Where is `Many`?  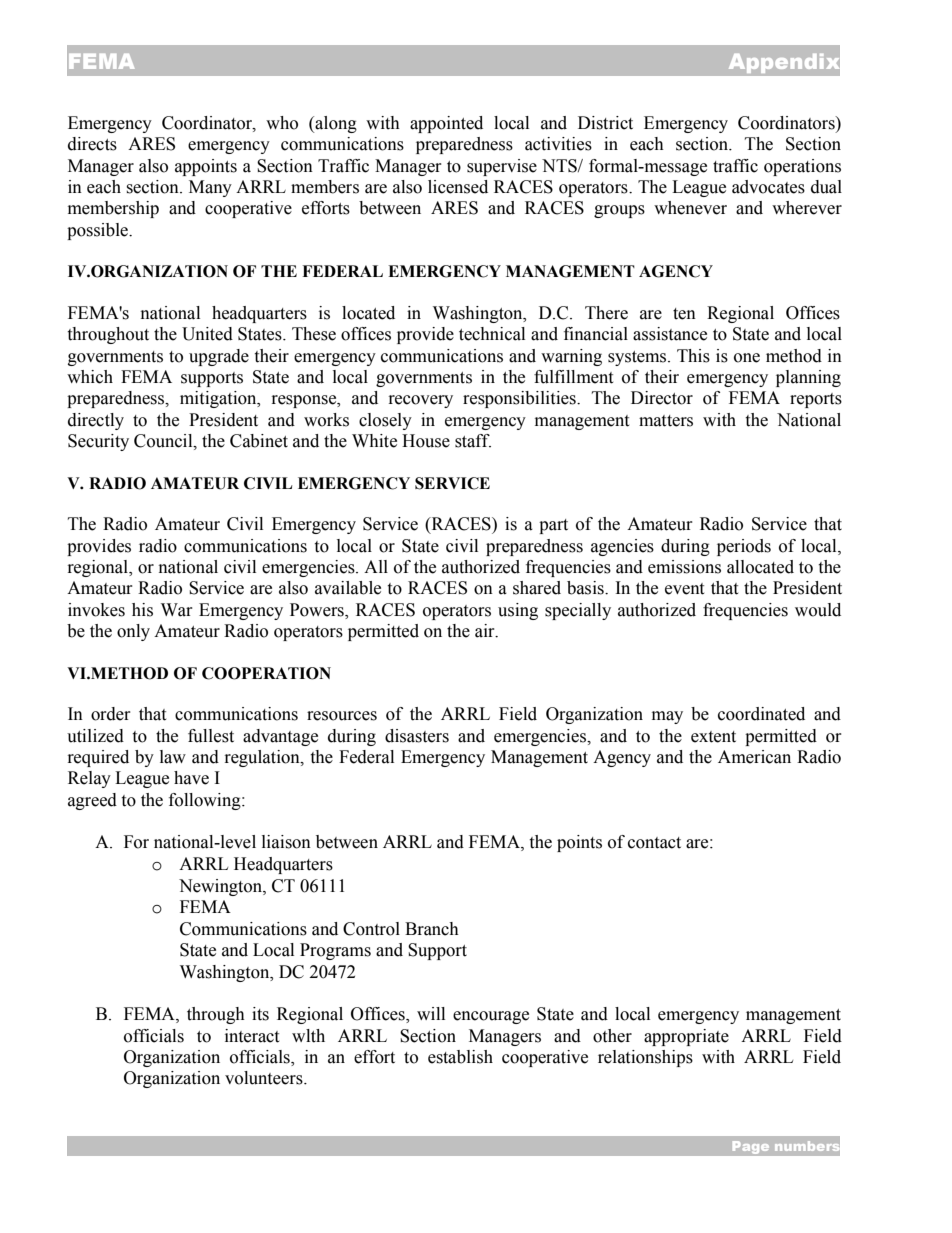 Many is located at coordinates (210, 188).
